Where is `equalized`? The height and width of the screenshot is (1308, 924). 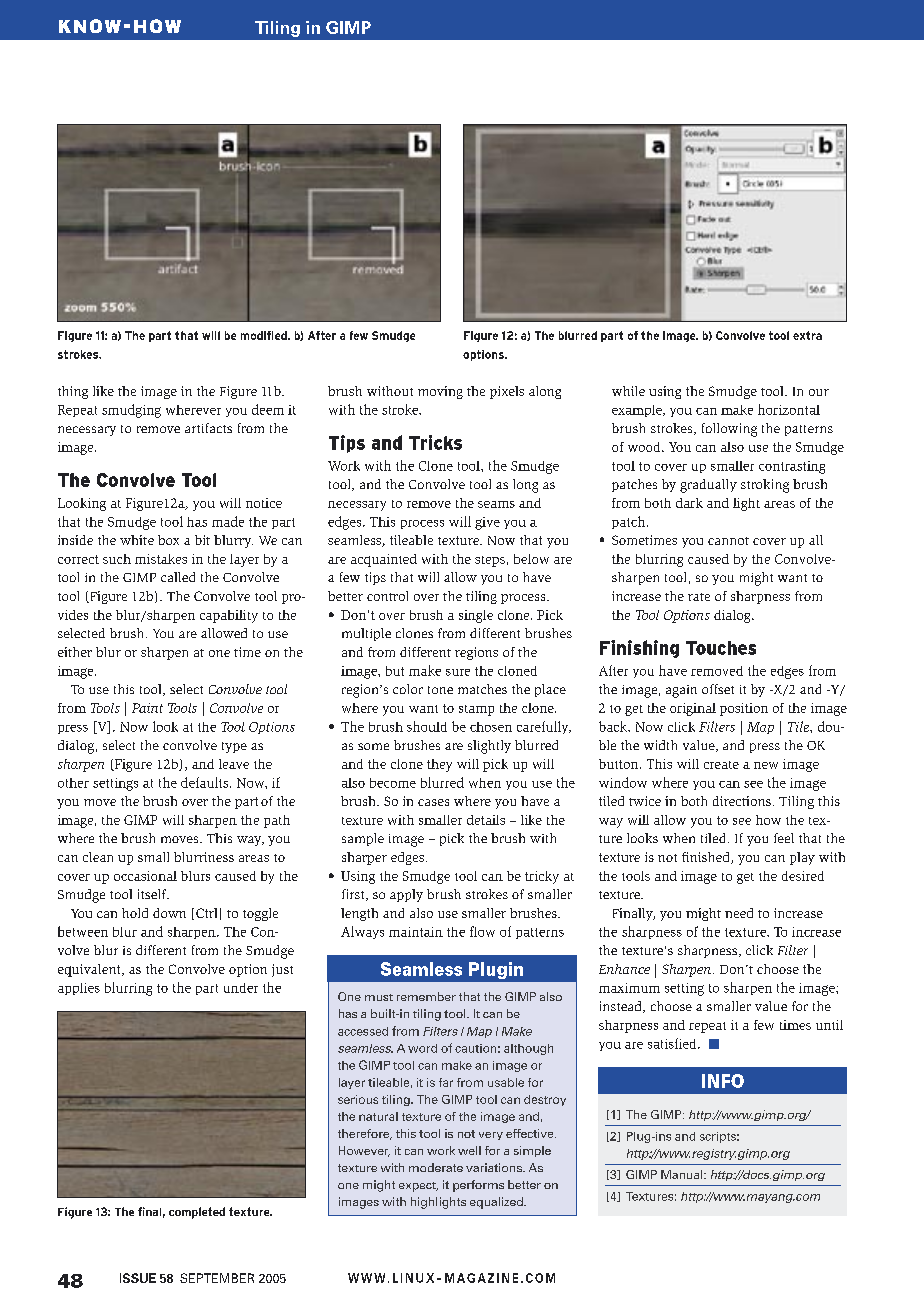 equalized is located at coordinates (497, 1203).
